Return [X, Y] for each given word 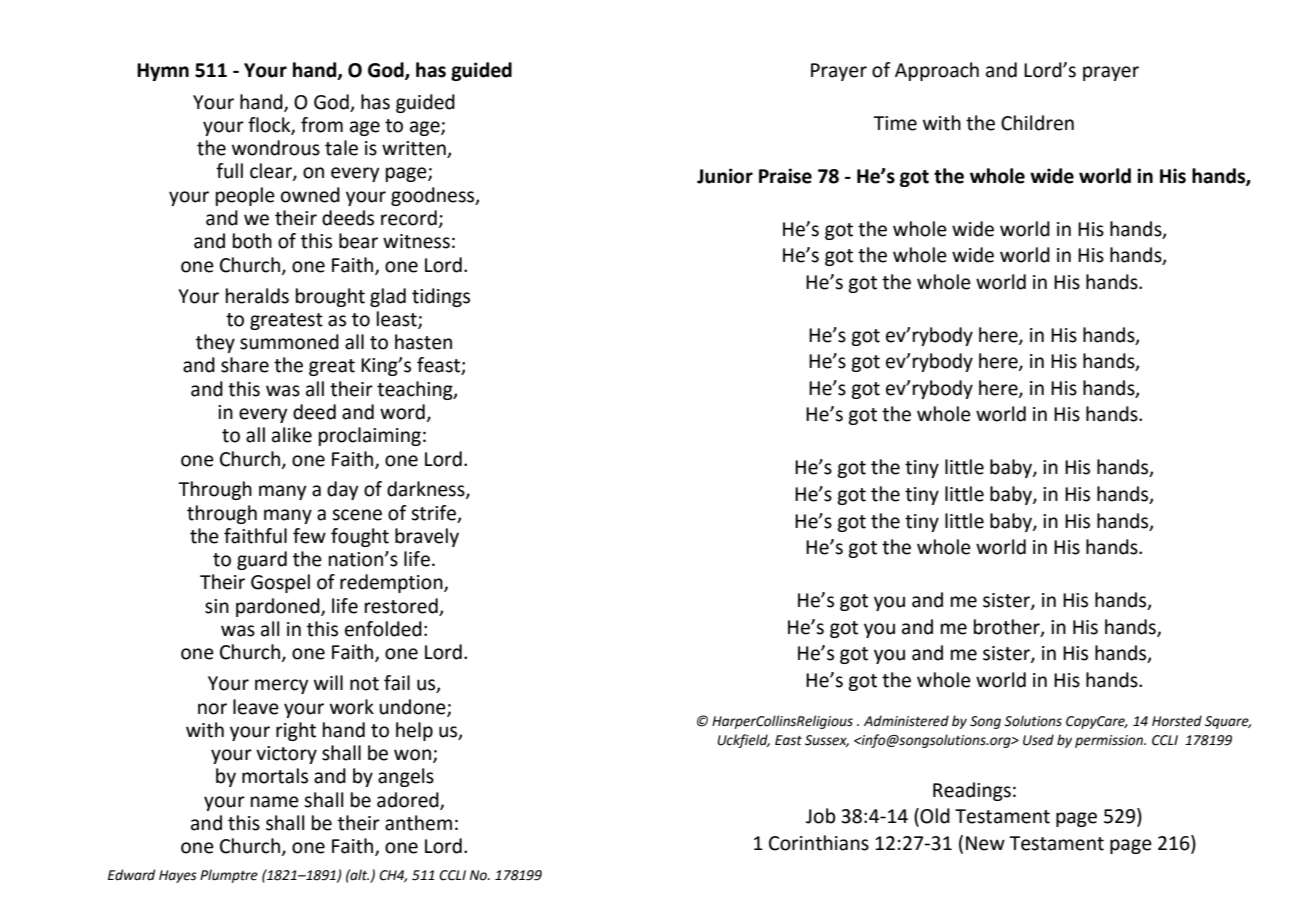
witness [416, 241]
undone [413, 707]
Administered [906, 721]
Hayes [178, 876]
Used [1038, 740]
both [252, 241]
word [402, 412]
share [245, 365]
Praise [785, 176]
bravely [427, 537]
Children [1037, 123]
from [322, 125]
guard [262, 560]
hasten [423, 342]
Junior [725, 176]
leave [256, 707]
